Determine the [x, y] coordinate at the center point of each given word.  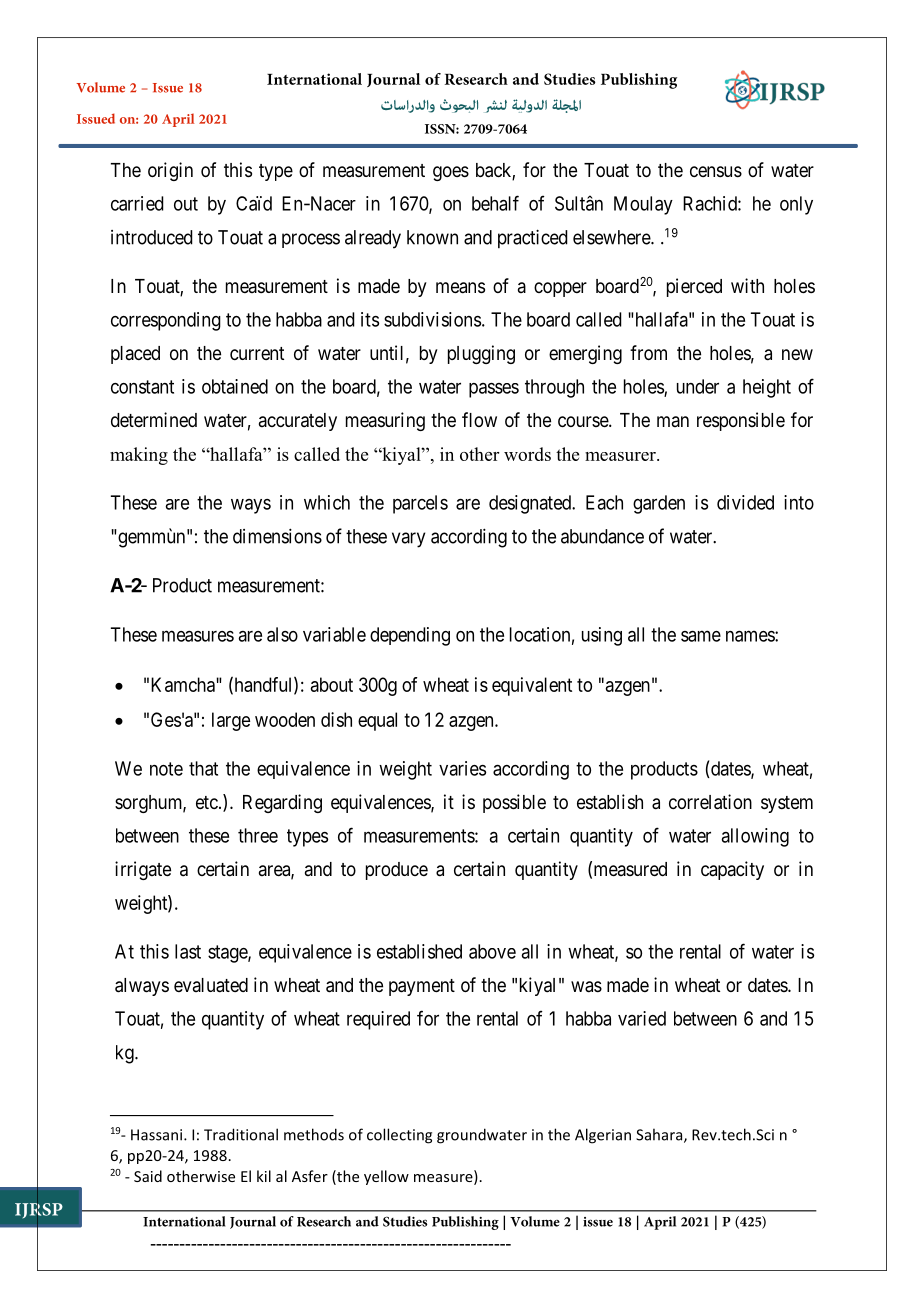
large [231, 721]
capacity [732, 870]
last [188, 951]
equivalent [532, 686]
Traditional [241, 1134]
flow [479, 419]
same [701, 636]
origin [170, 171]
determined [154, 419]
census [716, 171]
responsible [741, 421]
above [492, 951]
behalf [495, 203]
